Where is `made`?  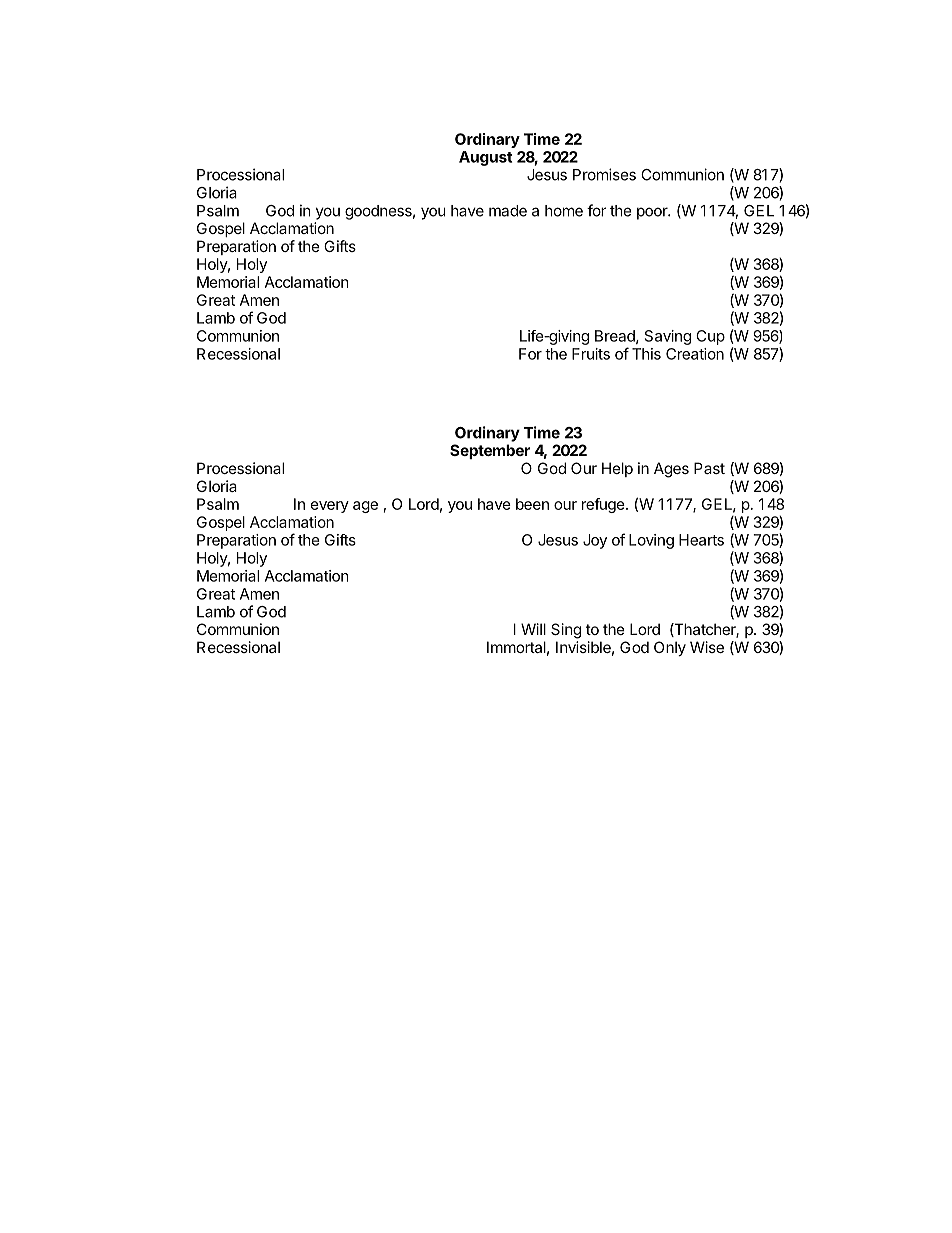 made is located at coordinates (508, 211).
